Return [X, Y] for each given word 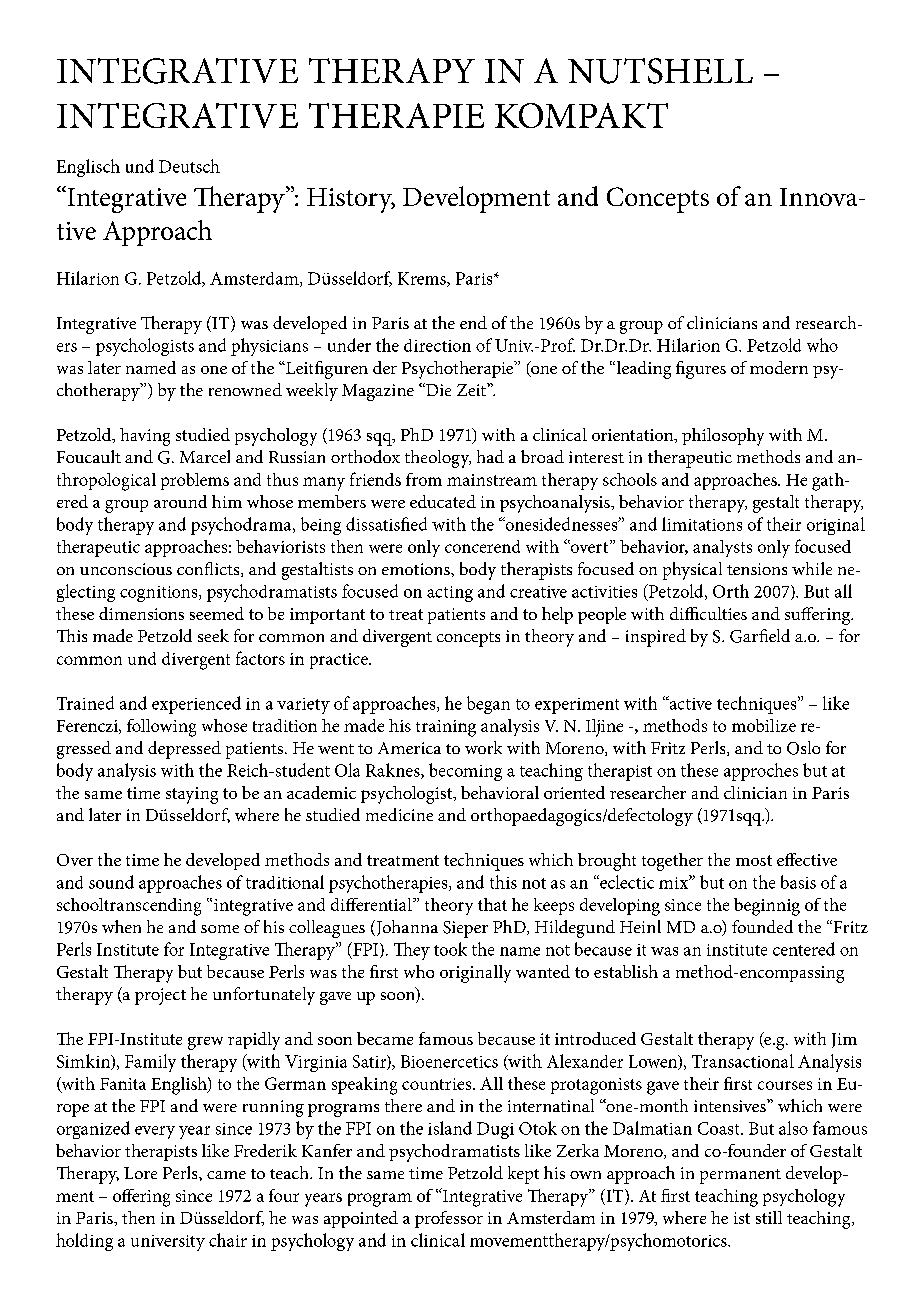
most [754, 860]
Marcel [205, 456]
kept [523, 1175]
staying [192, 795]
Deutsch [189, 166]
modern [779, 367]
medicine [399, 814]
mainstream [492, 480]
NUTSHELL [660, 71]
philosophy [723, 437]
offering [141, 1198]
